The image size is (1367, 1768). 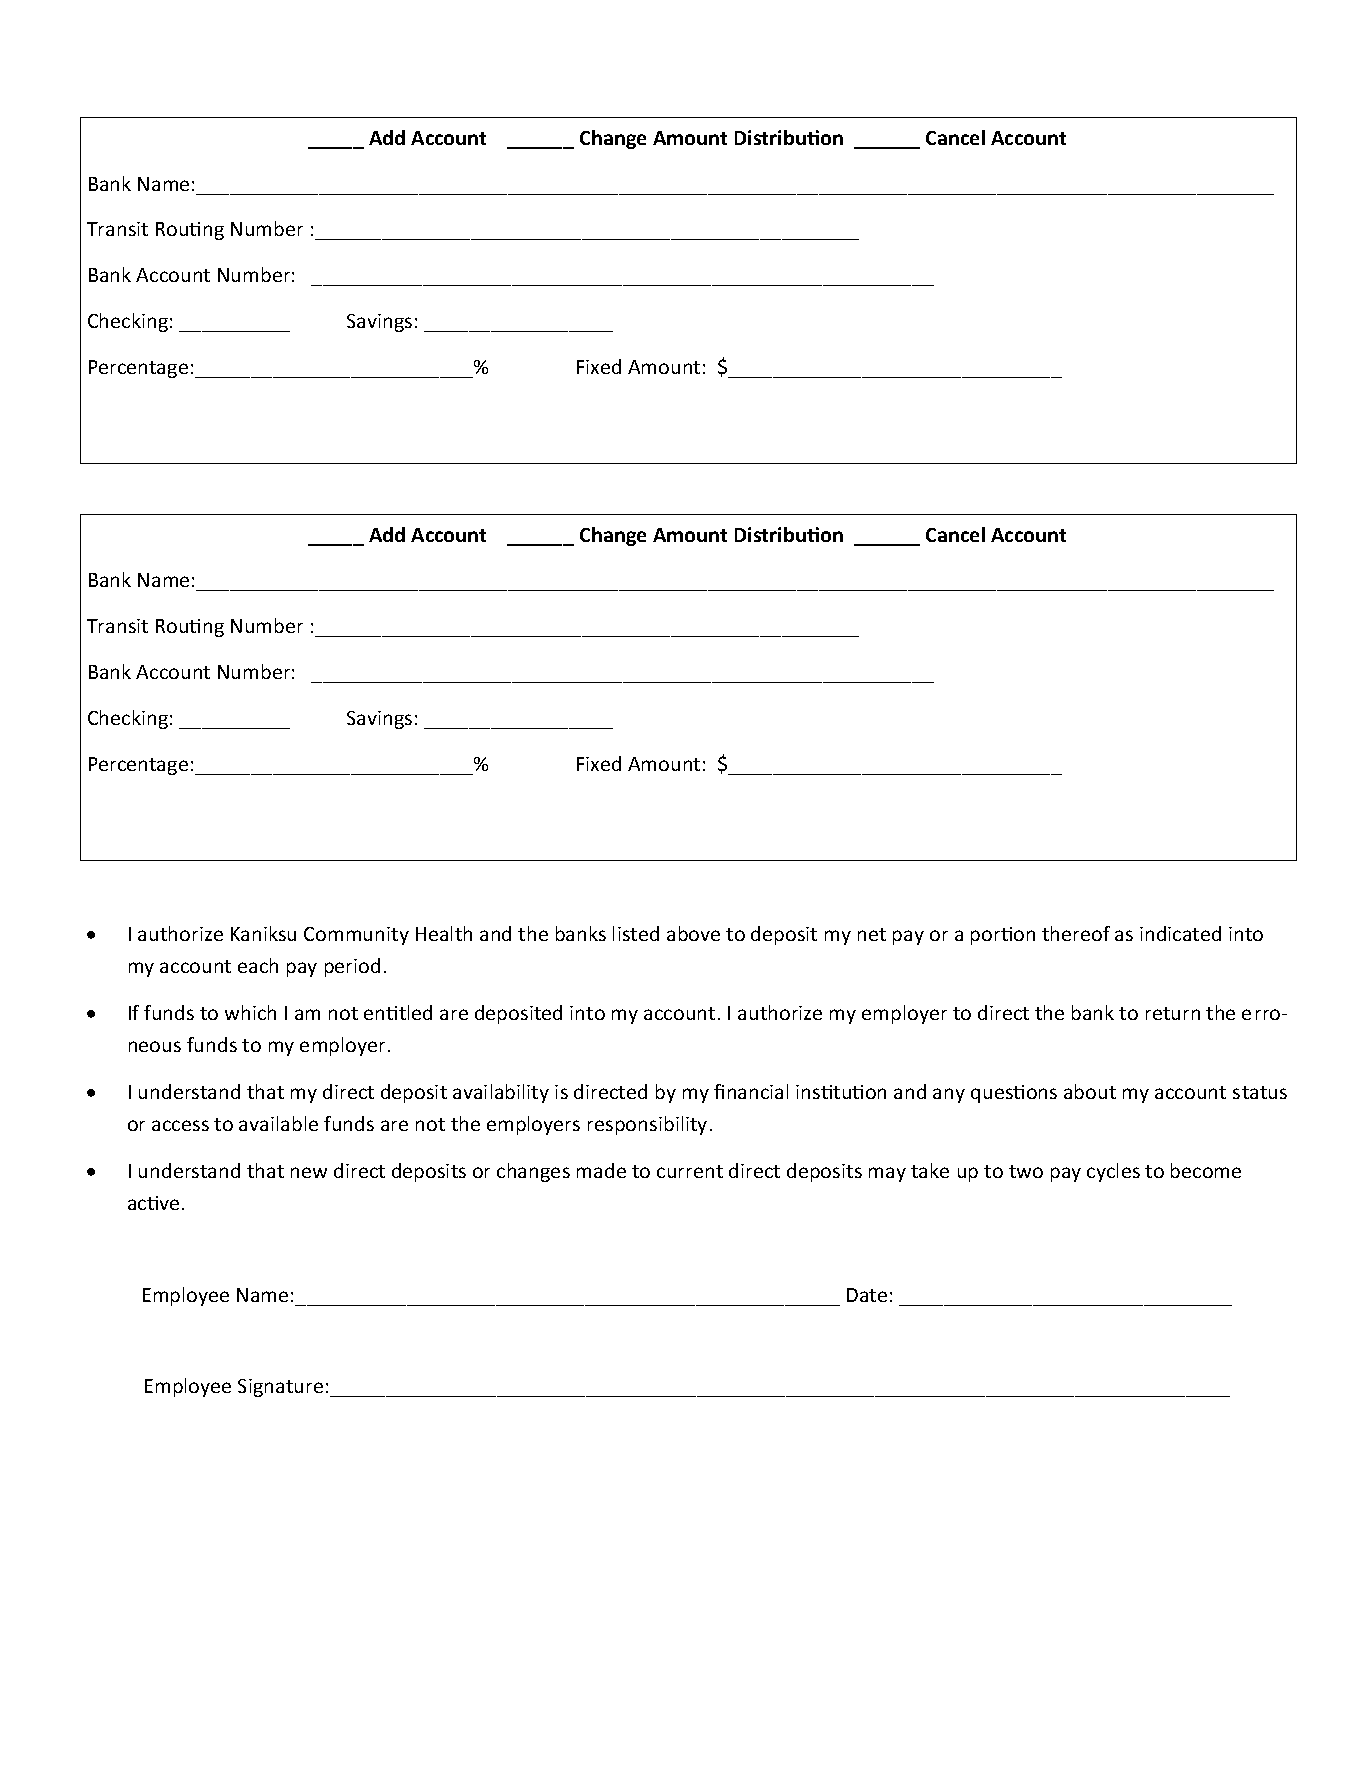 I want to click on new, so click(x=309, y=1172).
